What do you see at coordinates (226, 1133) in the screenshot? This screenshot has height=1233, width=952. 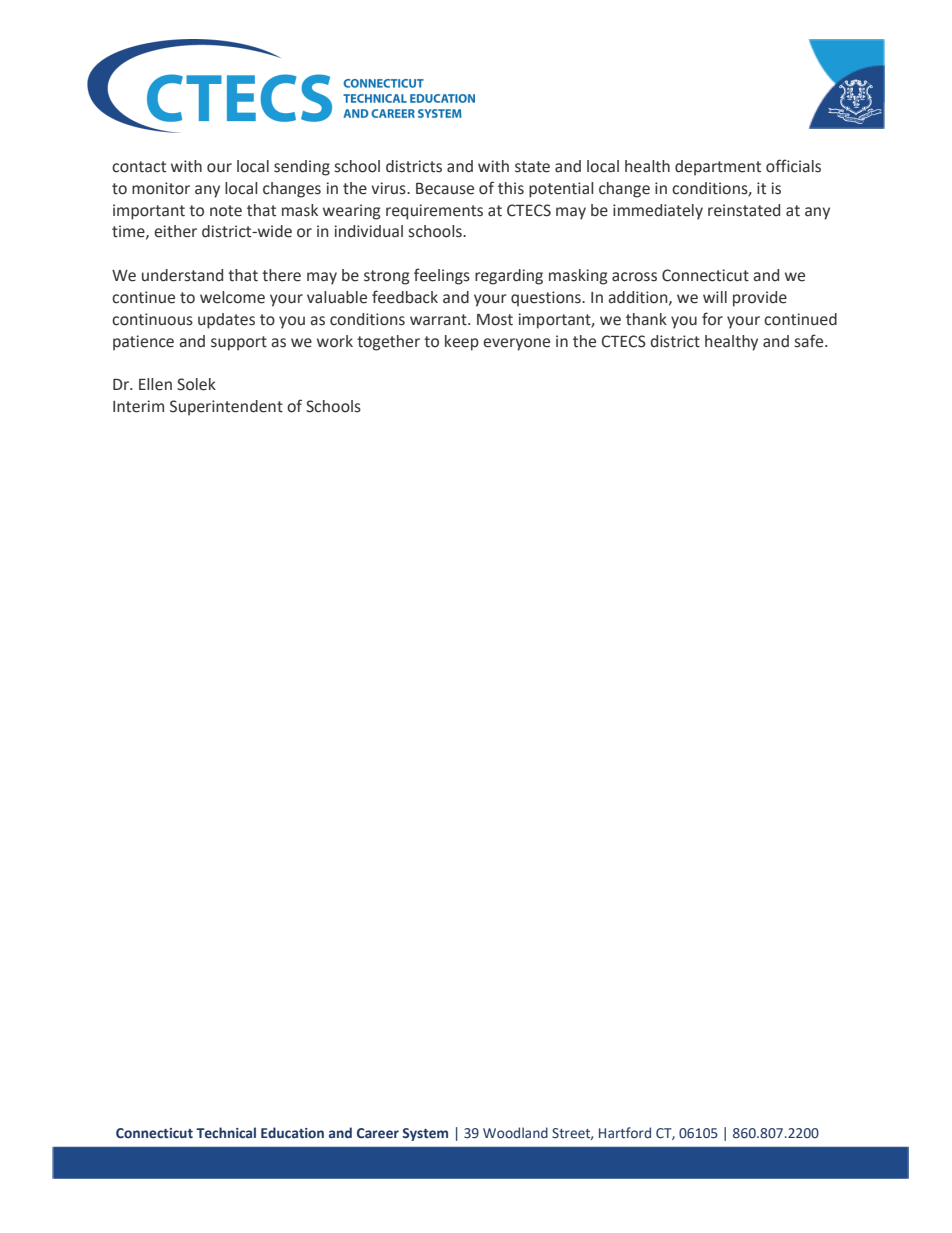 I see `Technical` at bounding box center [226, 1133].
